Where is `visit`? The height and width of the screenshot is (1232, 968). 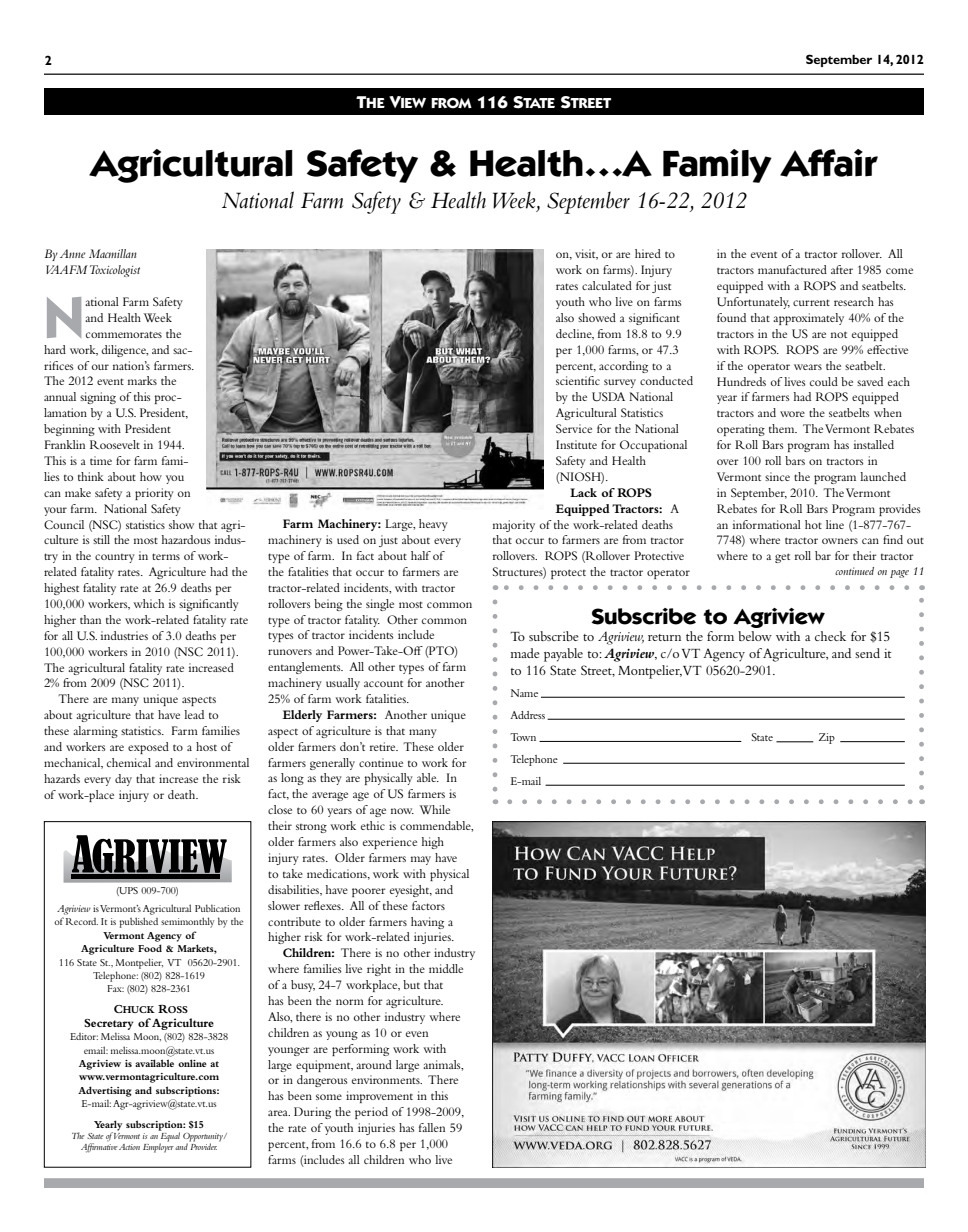
visit is located at coordinates (586, 254).
